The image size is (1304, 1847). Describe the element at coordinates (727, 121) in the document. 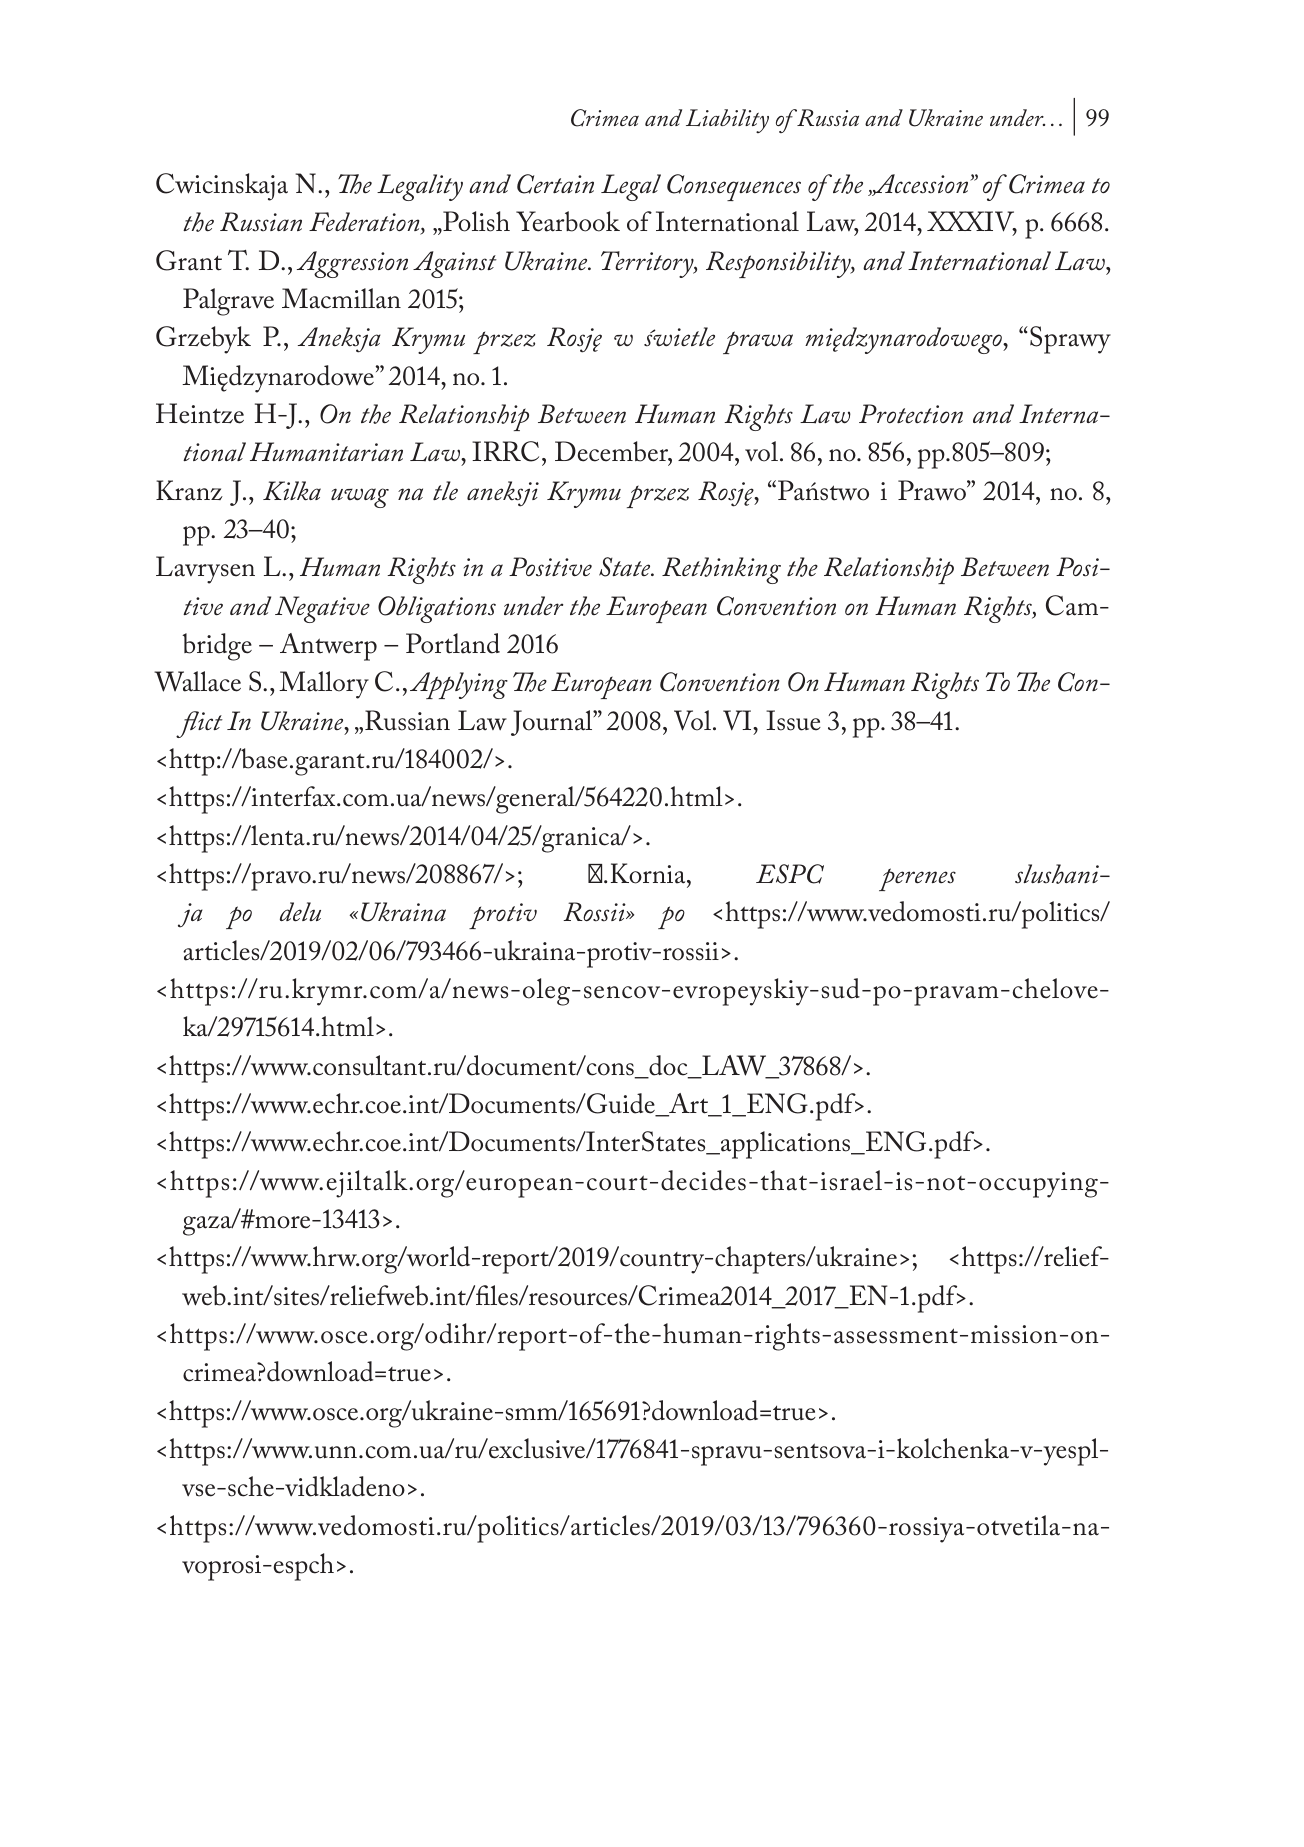

I see `Liability` at that location.
